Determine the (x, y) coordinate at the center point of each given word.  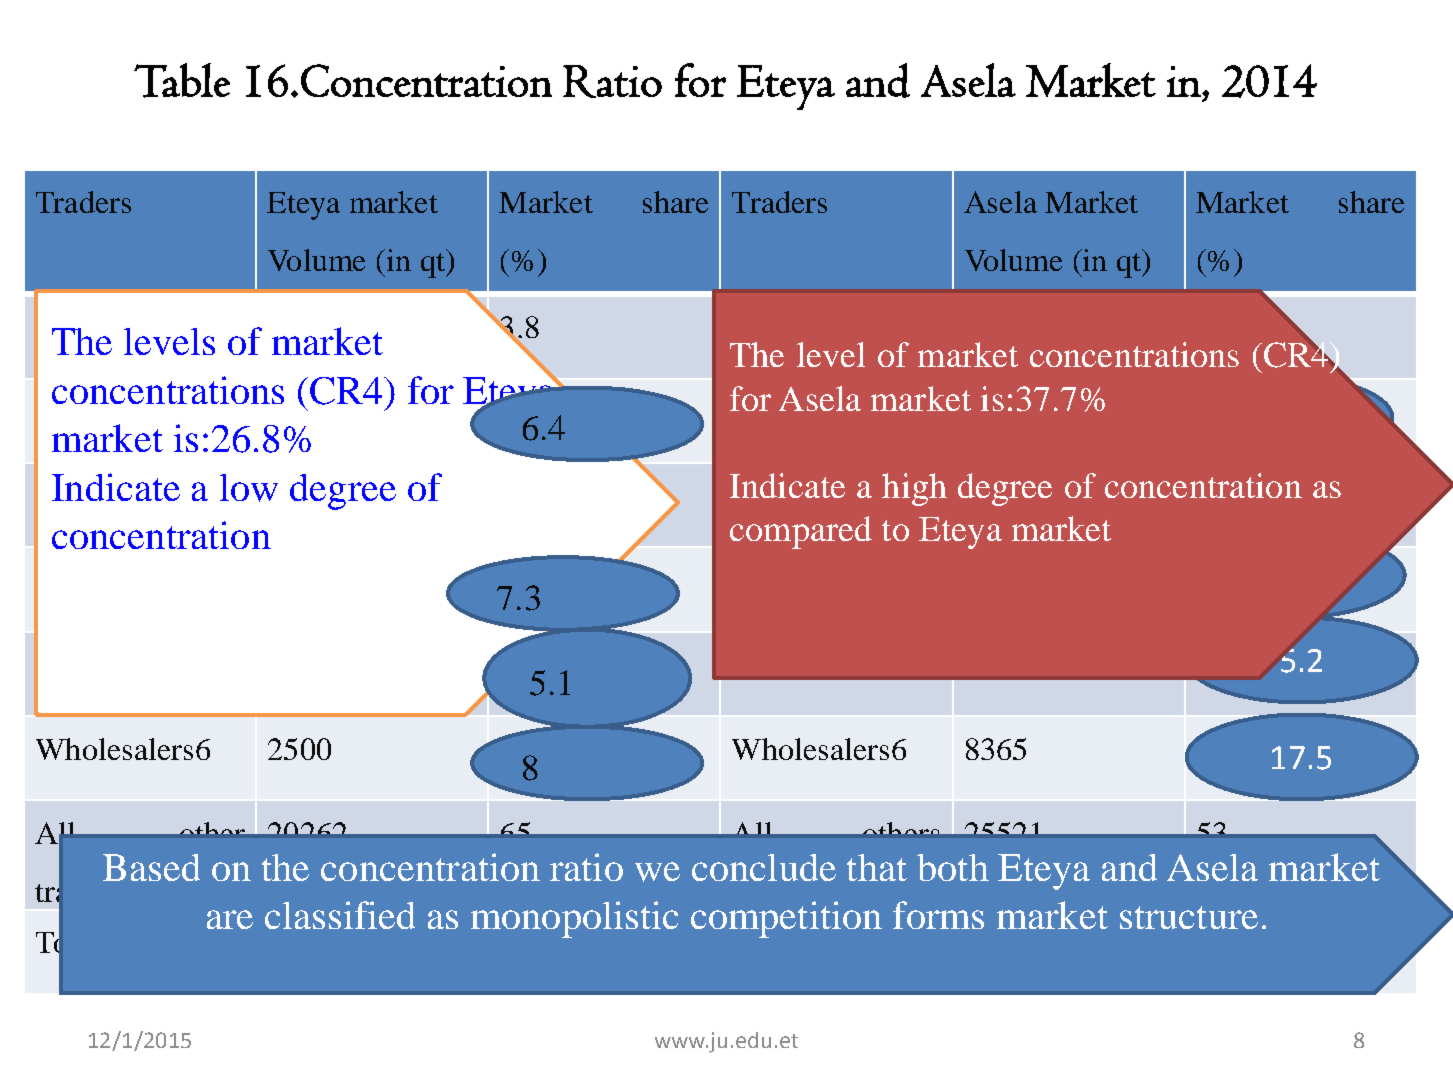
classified (340, 915)
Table (182, 80)
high (914, 489)
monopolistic (574, 919)
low (249, 488)
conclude (764, 867)
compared (801, 532)
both (953, 867)
